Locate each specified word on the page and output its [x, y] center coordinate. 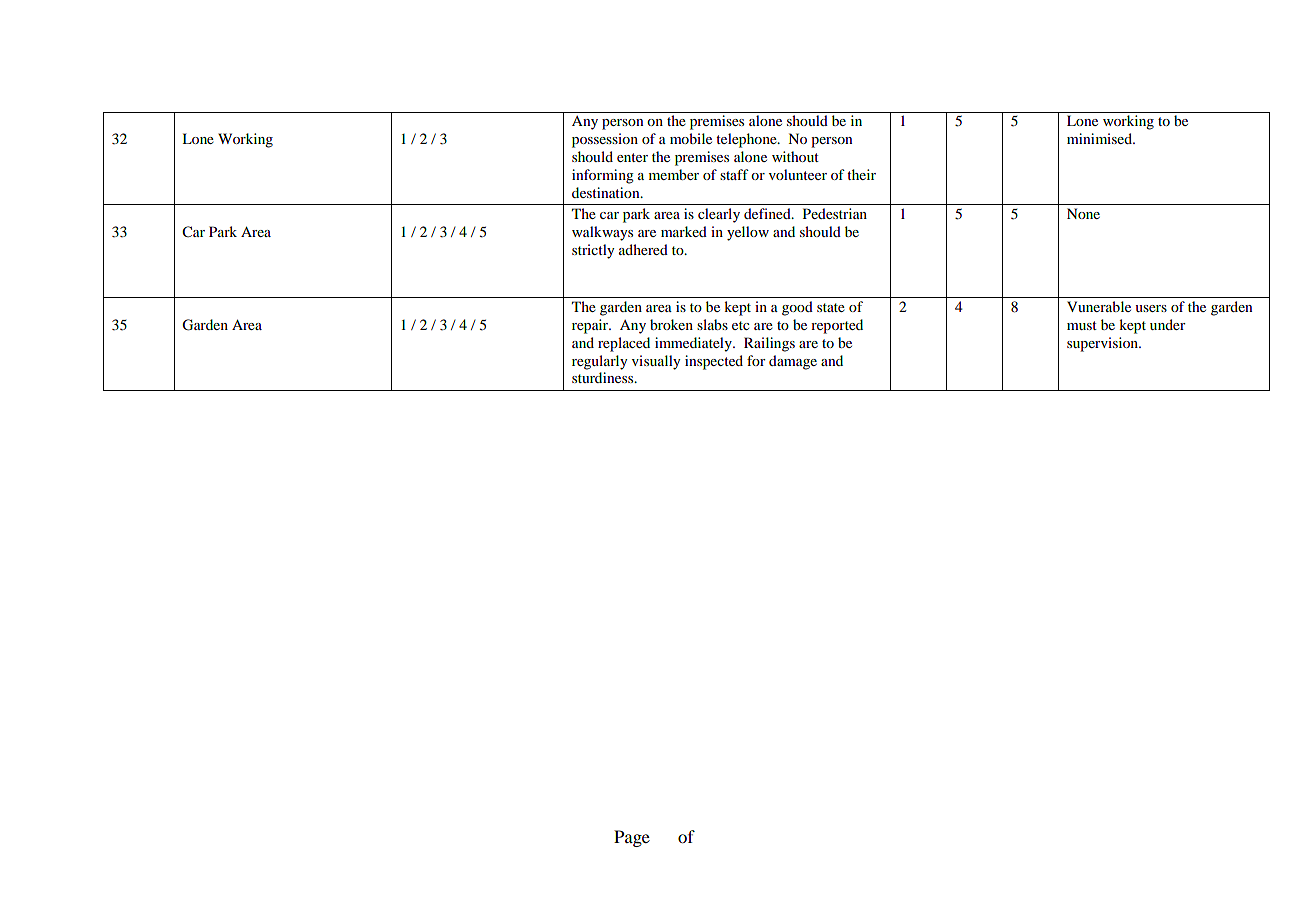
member [674, 174]
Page [632, 838]
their [861, 174]
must [1082, 325]
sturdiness [604, 377]
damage [793, 362]
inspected [714, 362]
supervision [1104, 344]
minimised [1101, 138]
